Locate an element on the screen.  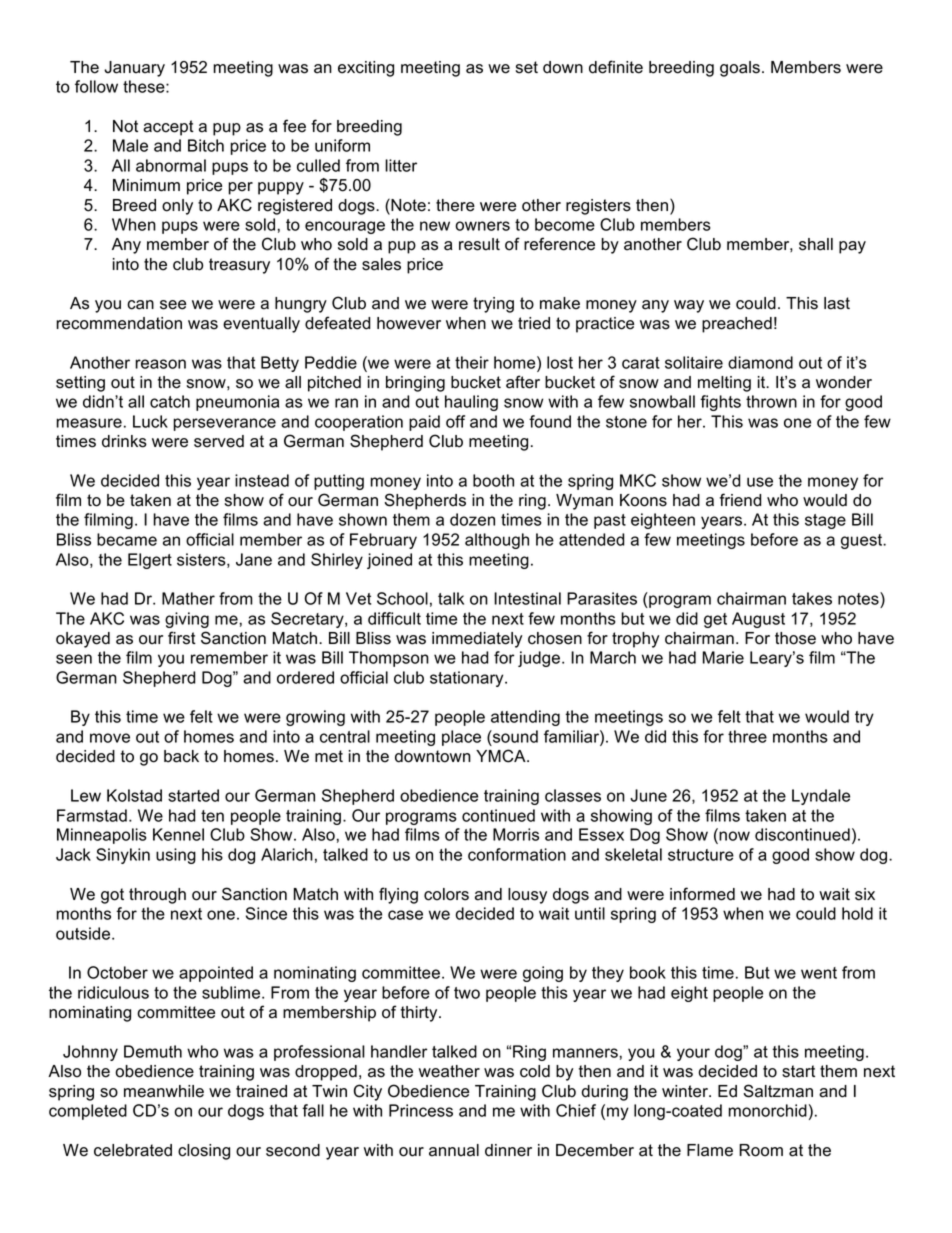
meanwhile is located at coordinates (164, 1091).
